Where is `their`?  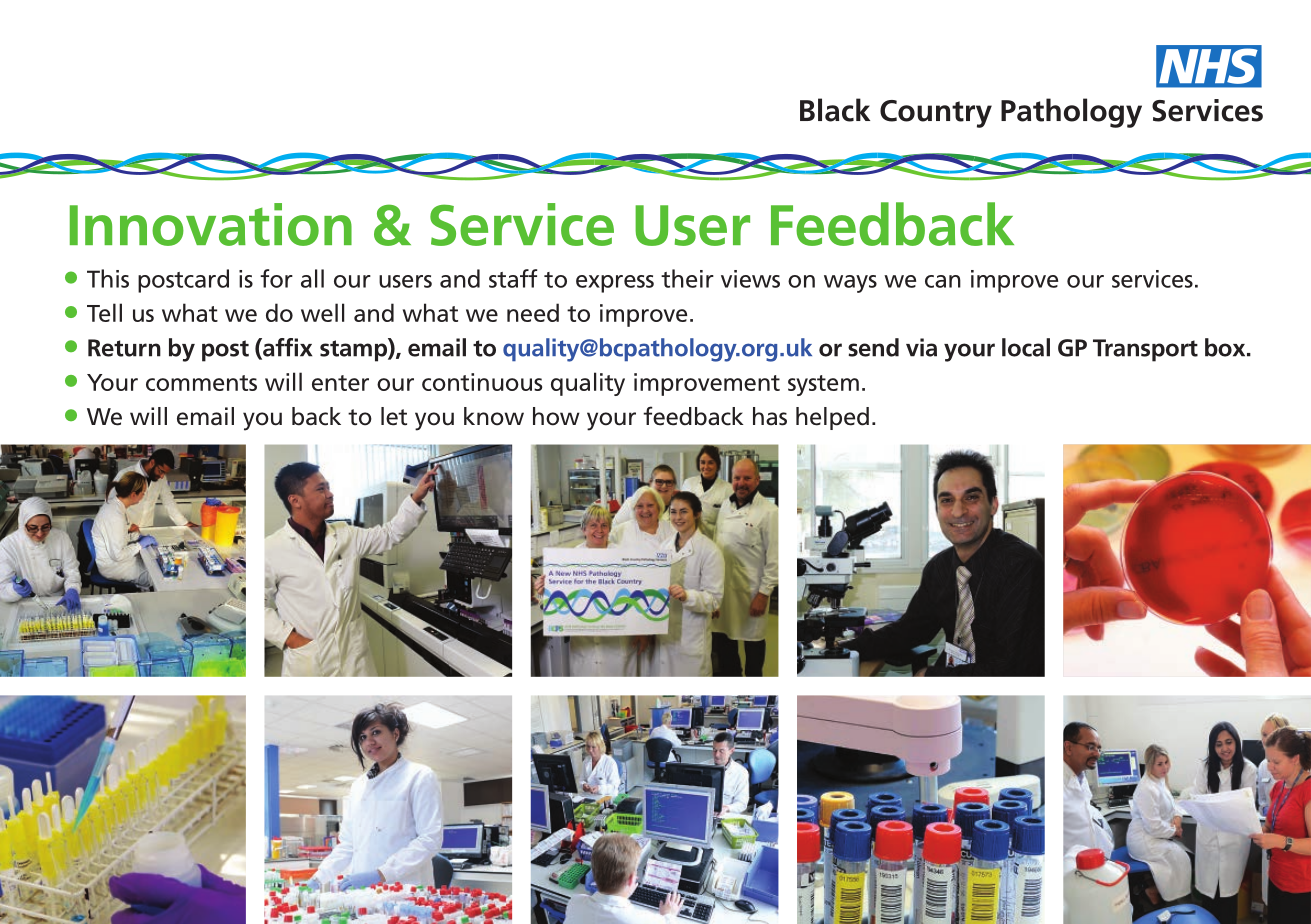 their is located at coordinates (687, 278).
